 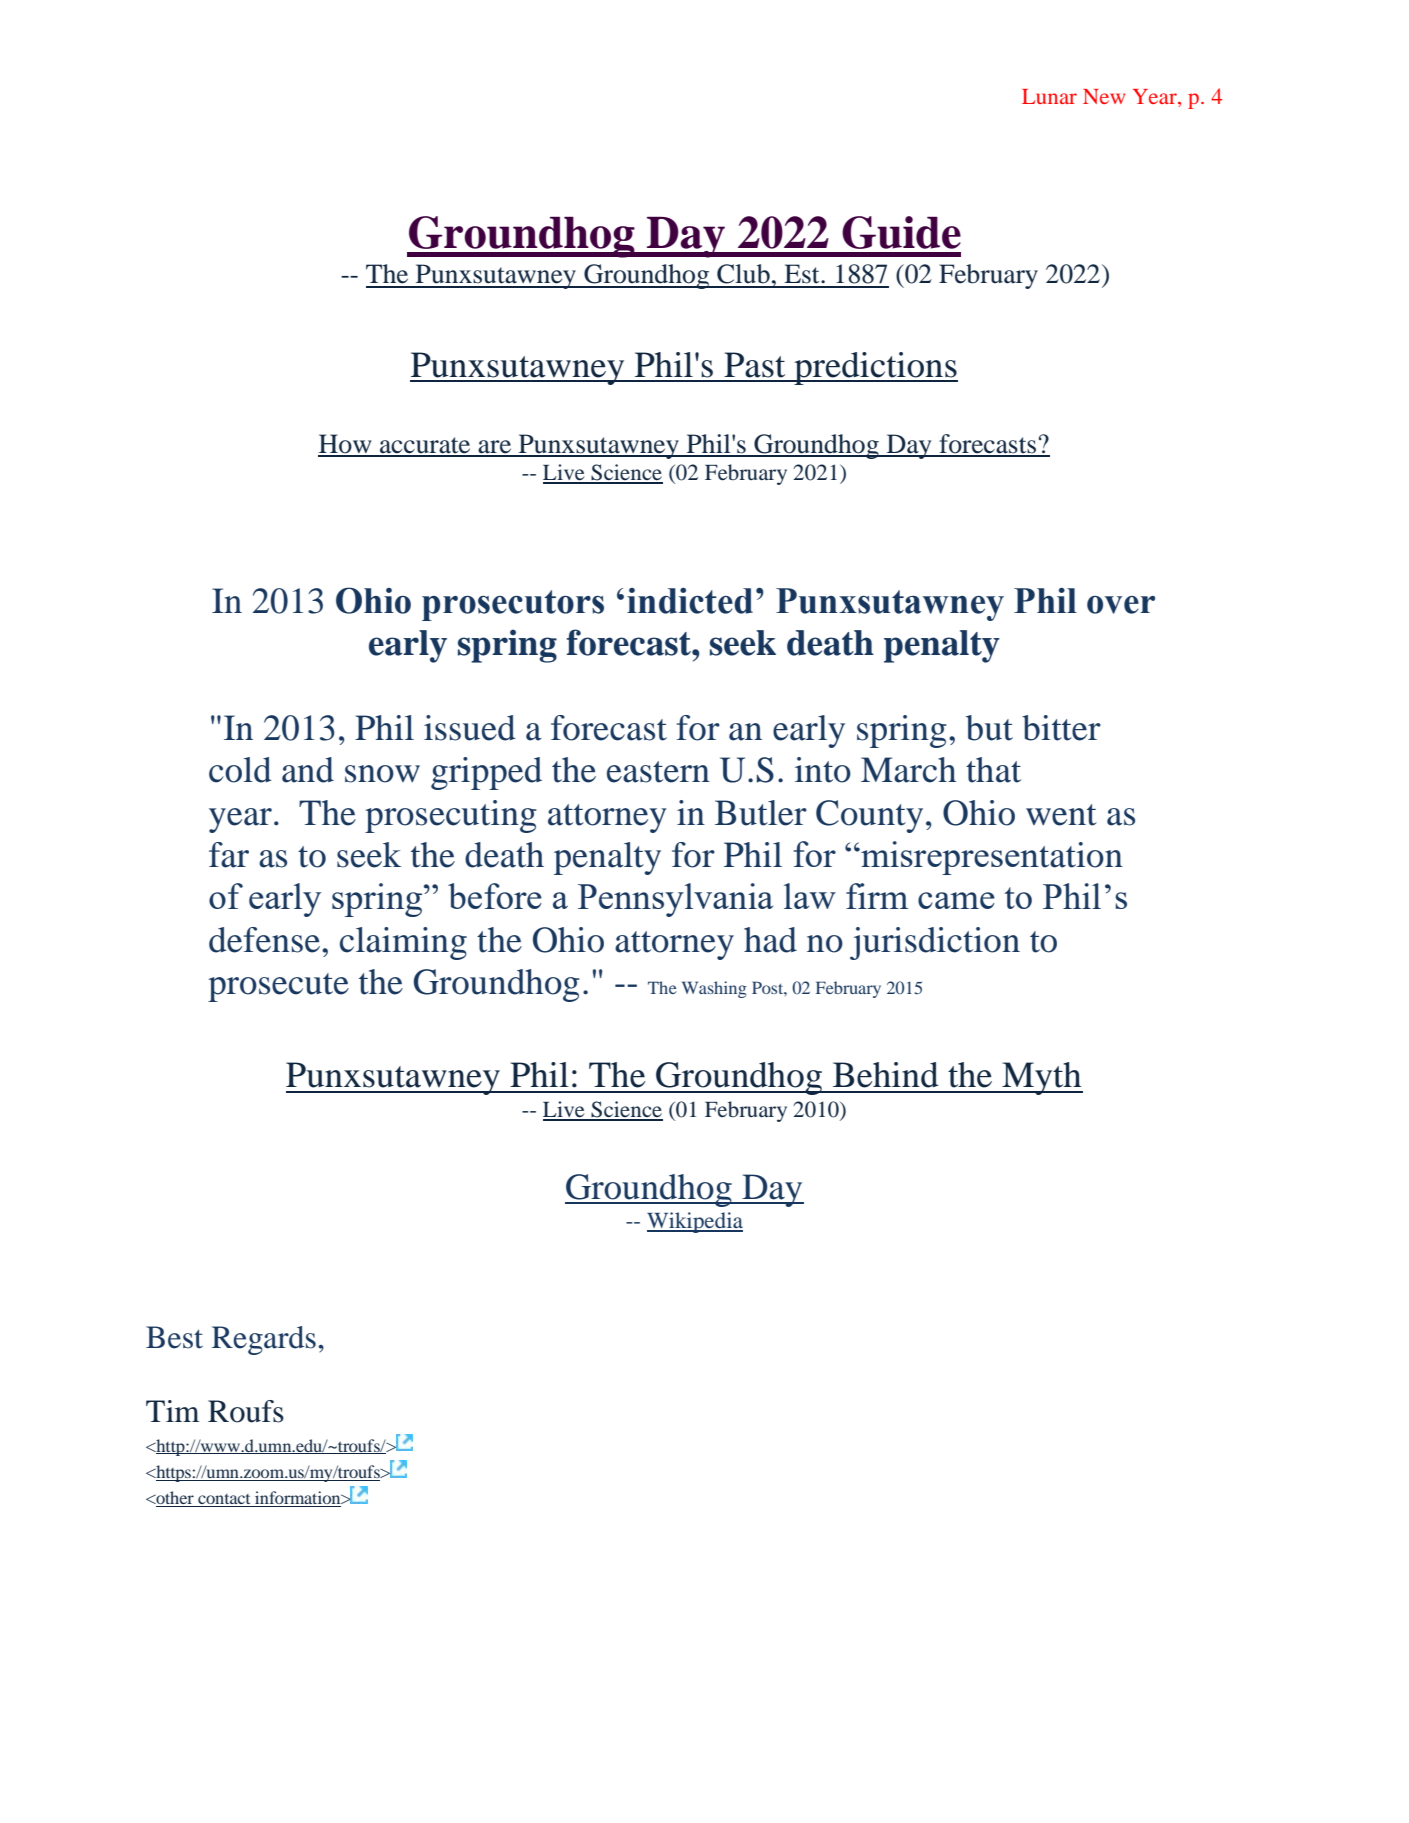 What do you see at coordinates (754, 365) in the screenshot?
I see `Past` at bounding box center [754, 365].
